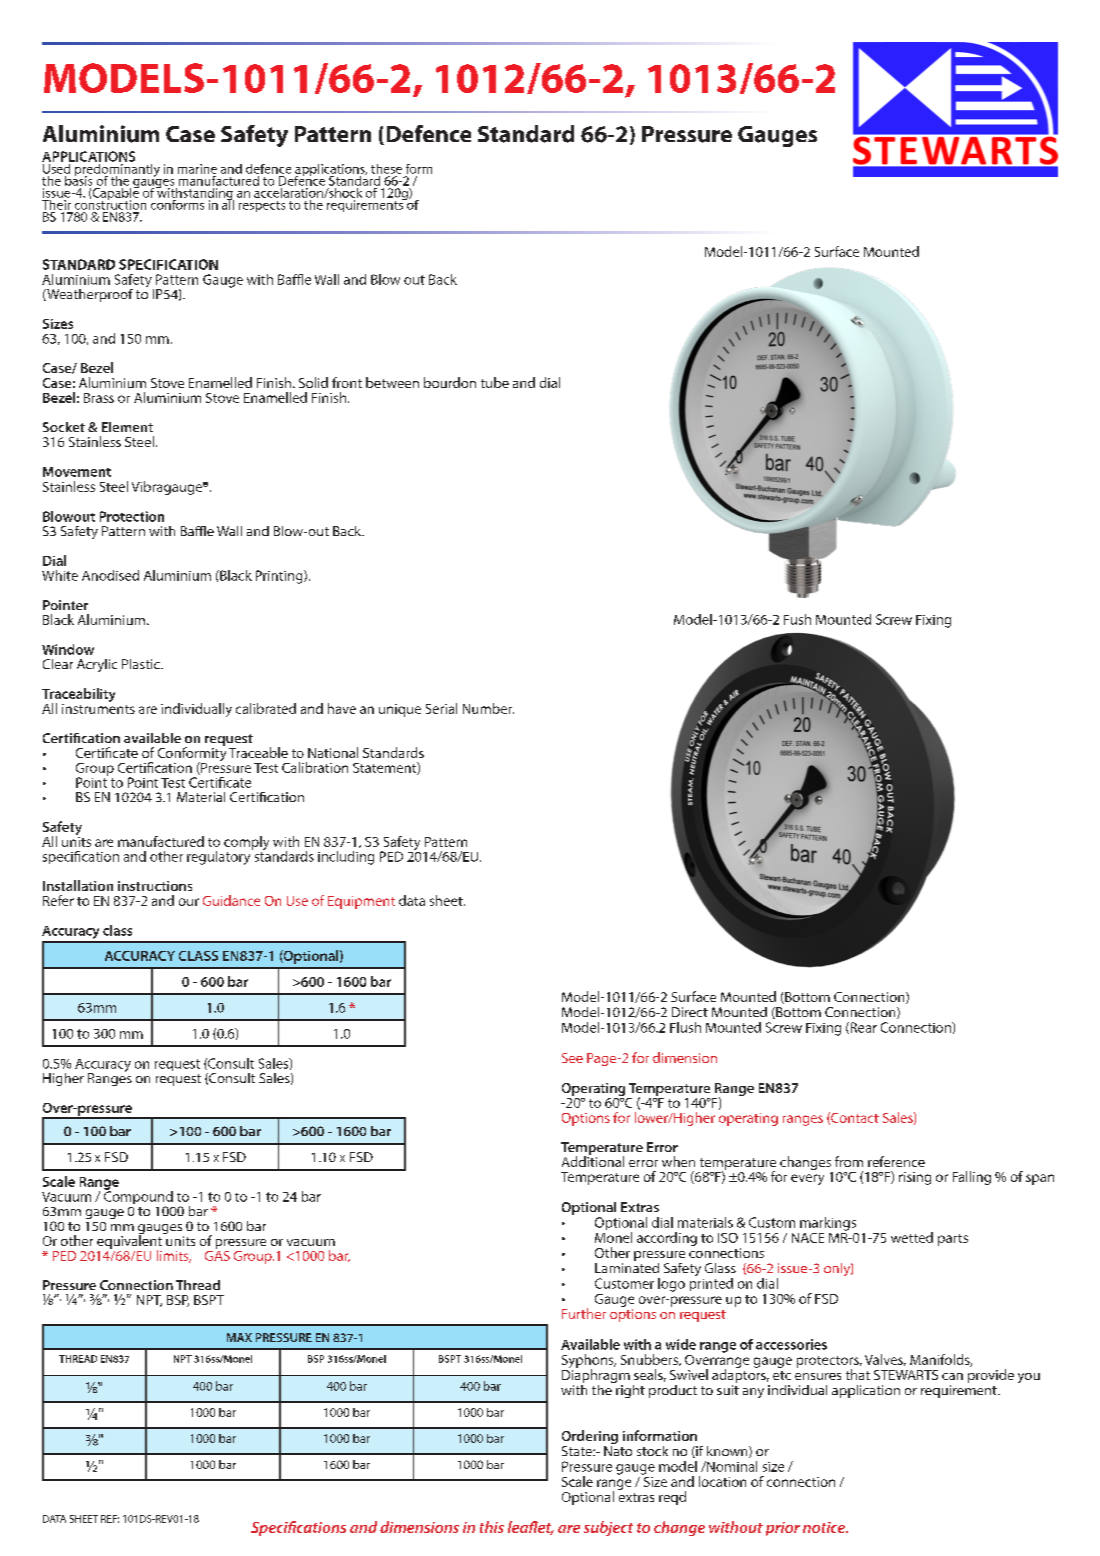 This document has width=1100, height=1556. What do you see at coordinates (912, 1237) in the document?
I see `wetted` at bounding box center [912, 1237].
